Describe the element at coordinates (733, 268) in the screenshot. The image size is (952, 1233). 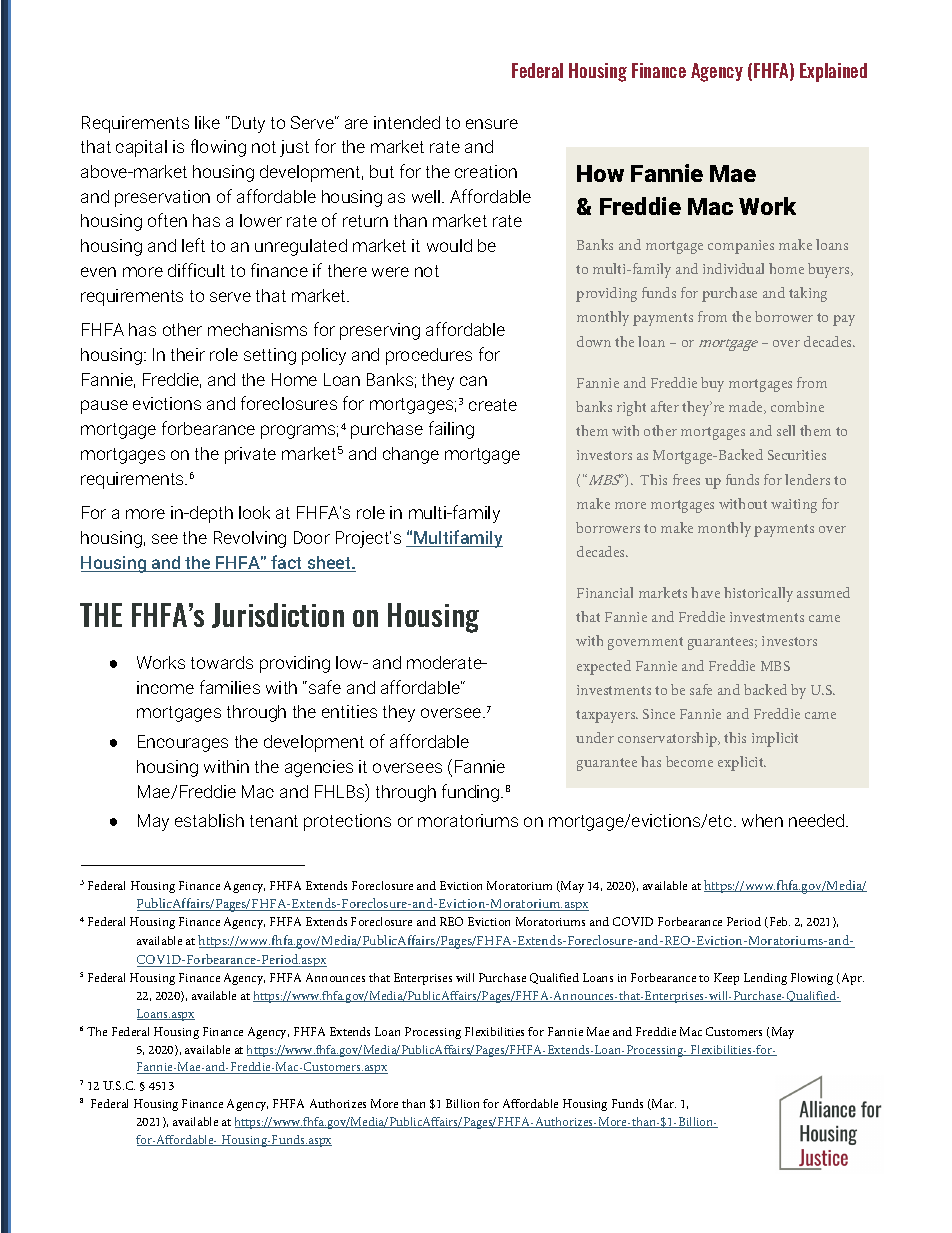
I see `individual` at that location.
